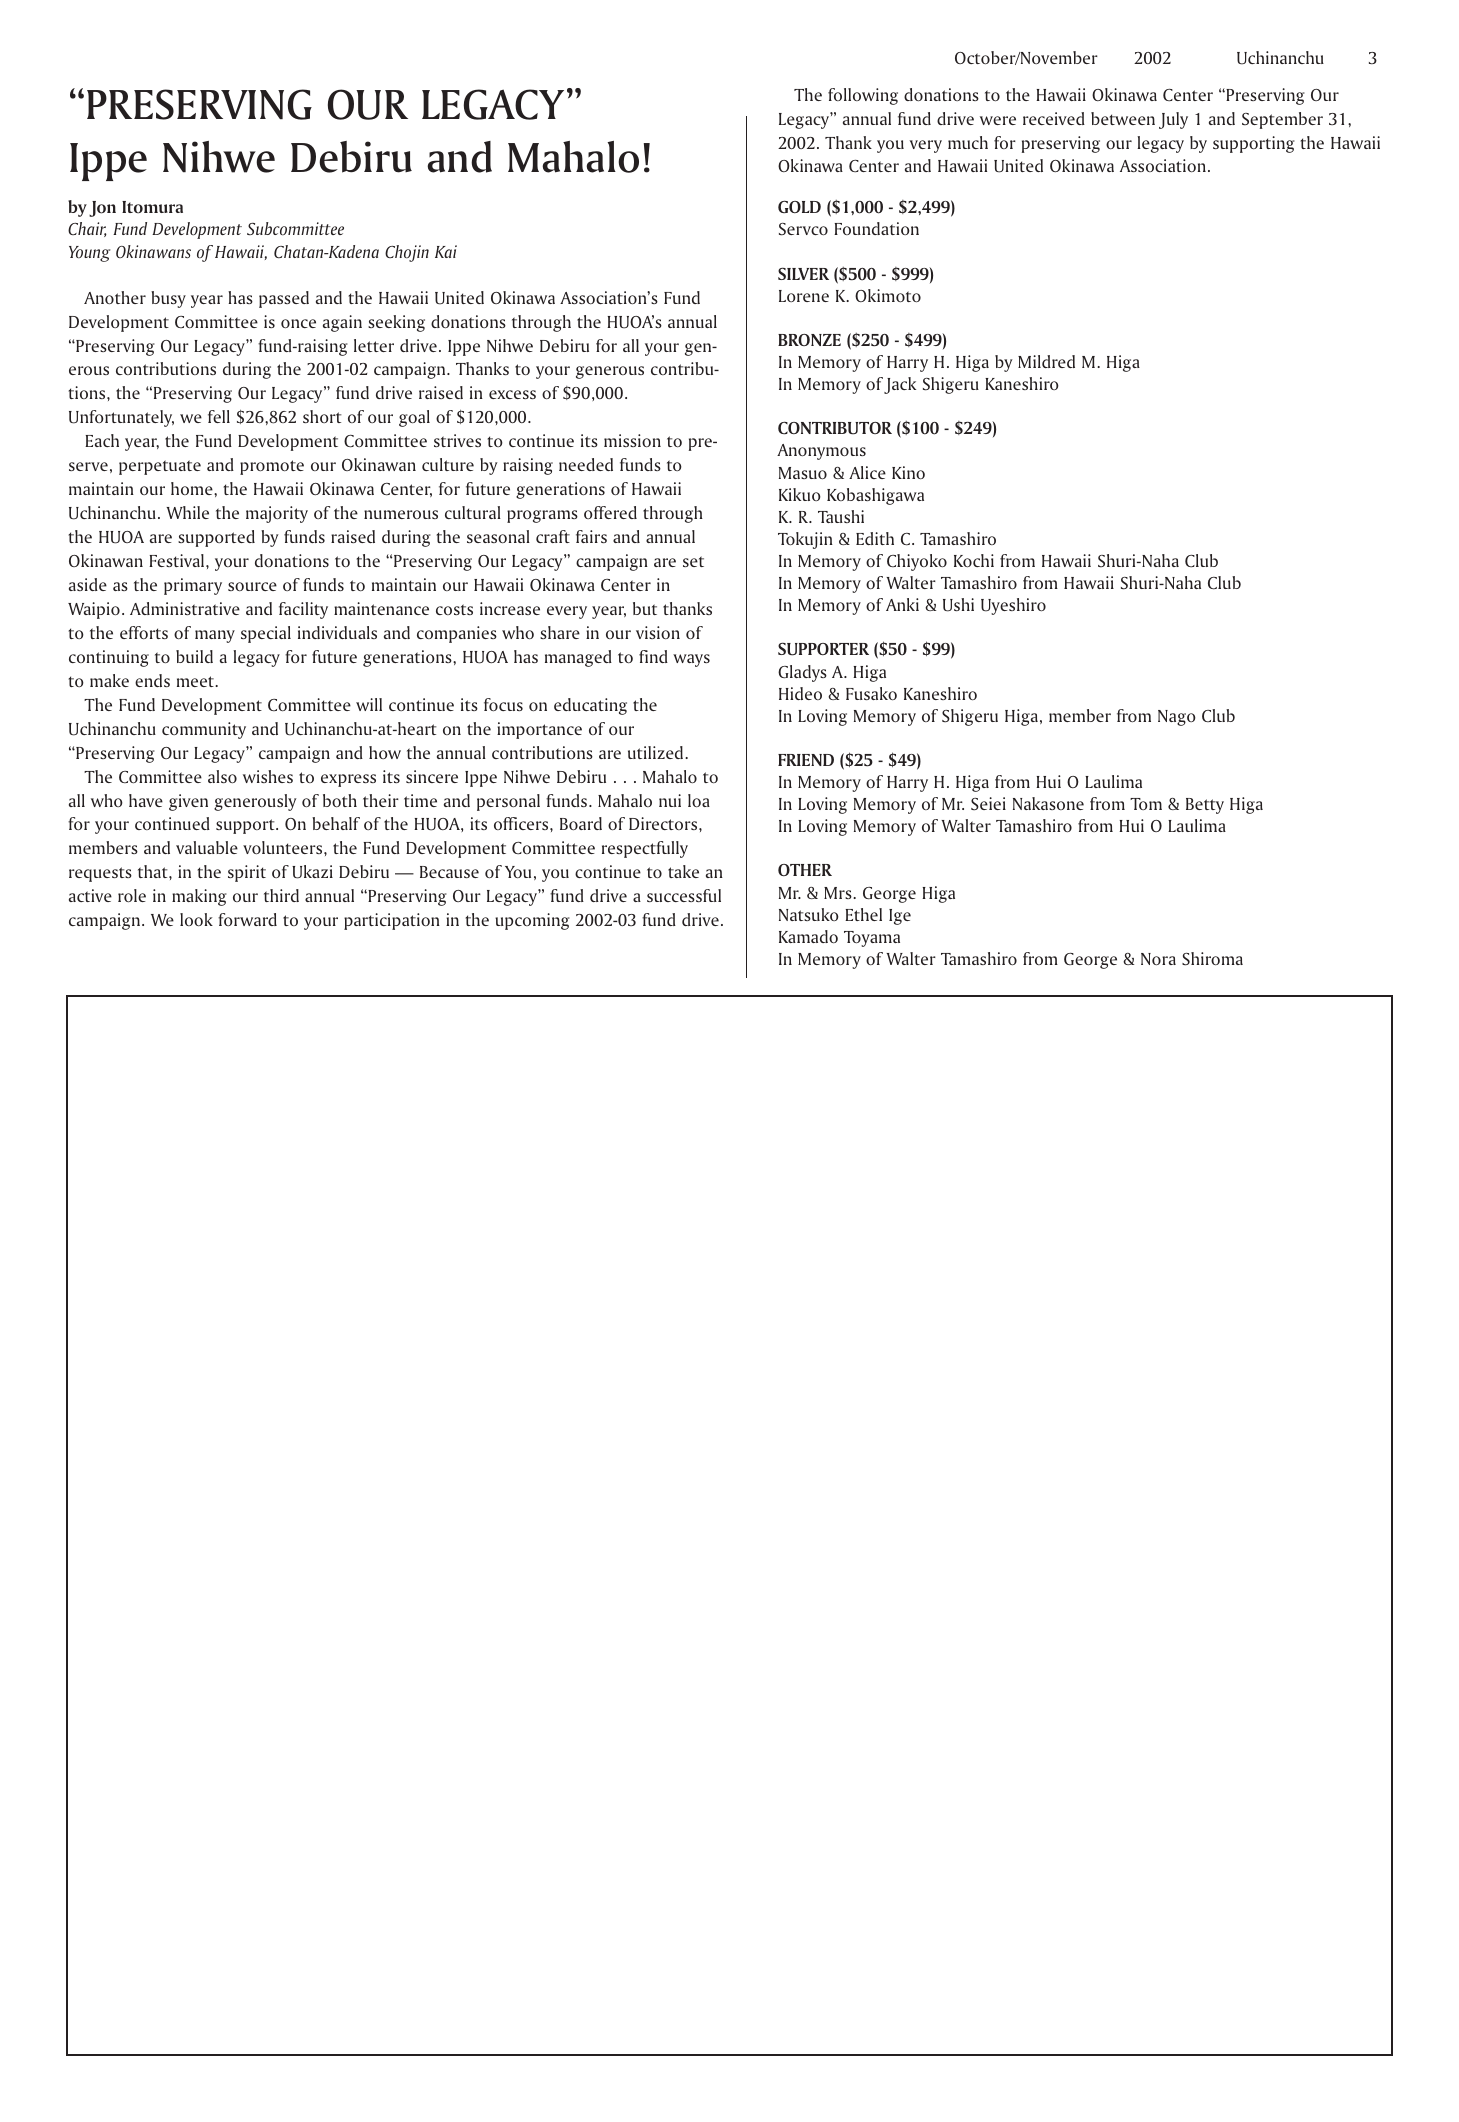 This document has height=2122, width=1459. I want to click on between, so click(1123, 118).
